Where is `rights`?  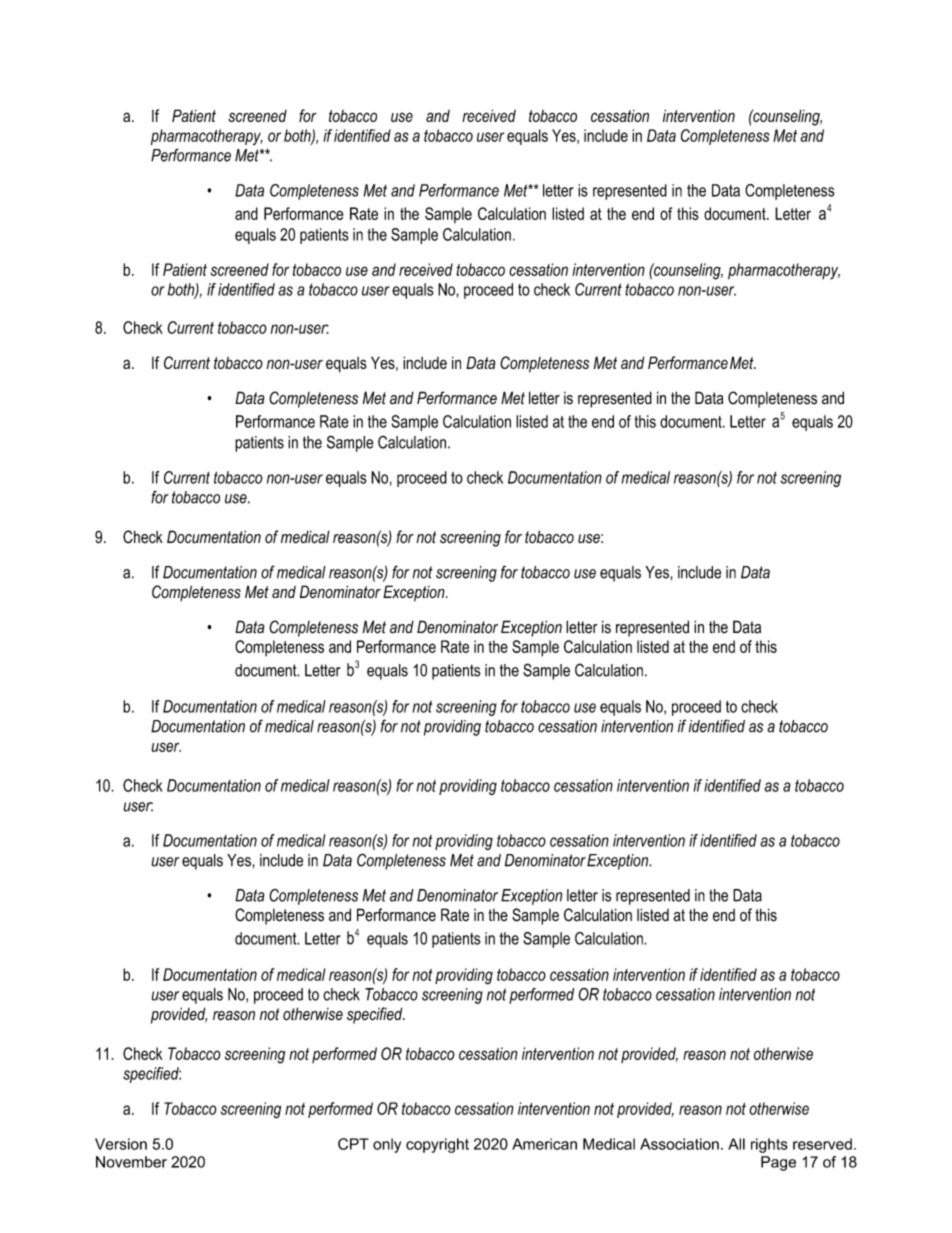
rights is located at coordinates (769, 1145).
